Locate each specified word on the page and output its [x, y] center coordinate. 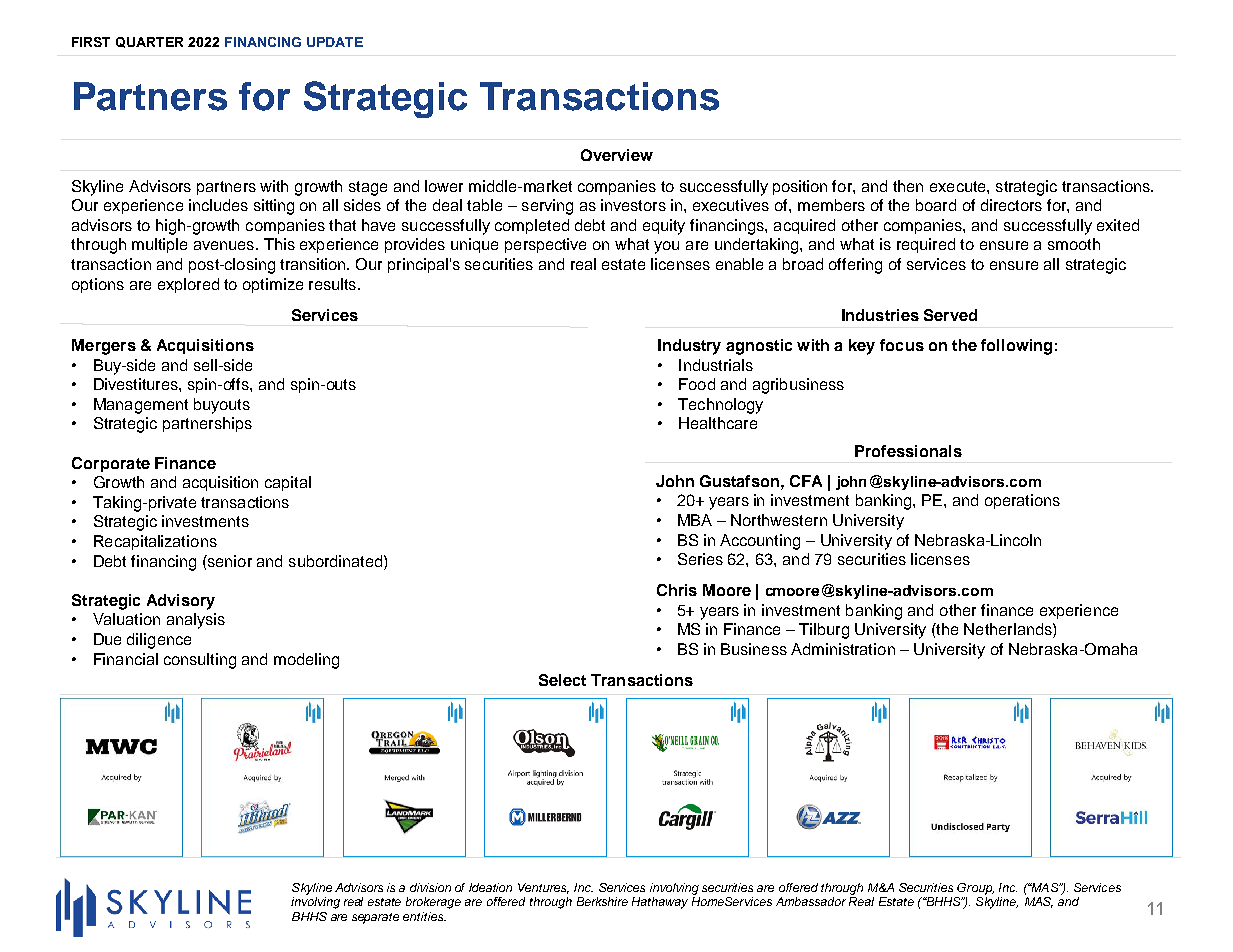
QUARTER [149, 42]
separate [375, 918]
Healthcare [718, 423]
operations [1022, 501]
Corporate [111, 464]
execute [959, 186]
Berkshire [602, 901]
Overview [617, 155]
